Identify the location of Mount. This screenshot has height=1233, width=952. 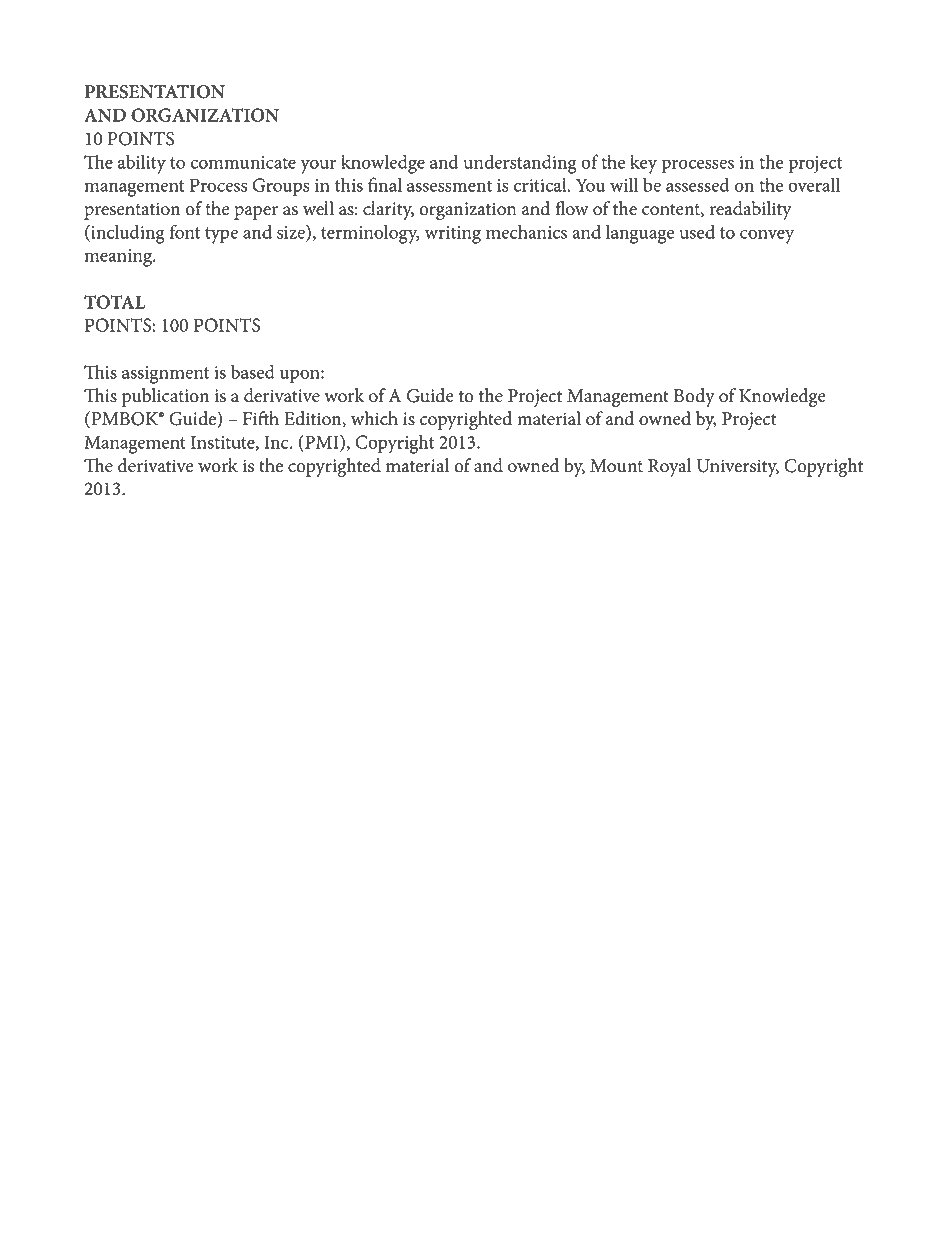
(616, 466).
